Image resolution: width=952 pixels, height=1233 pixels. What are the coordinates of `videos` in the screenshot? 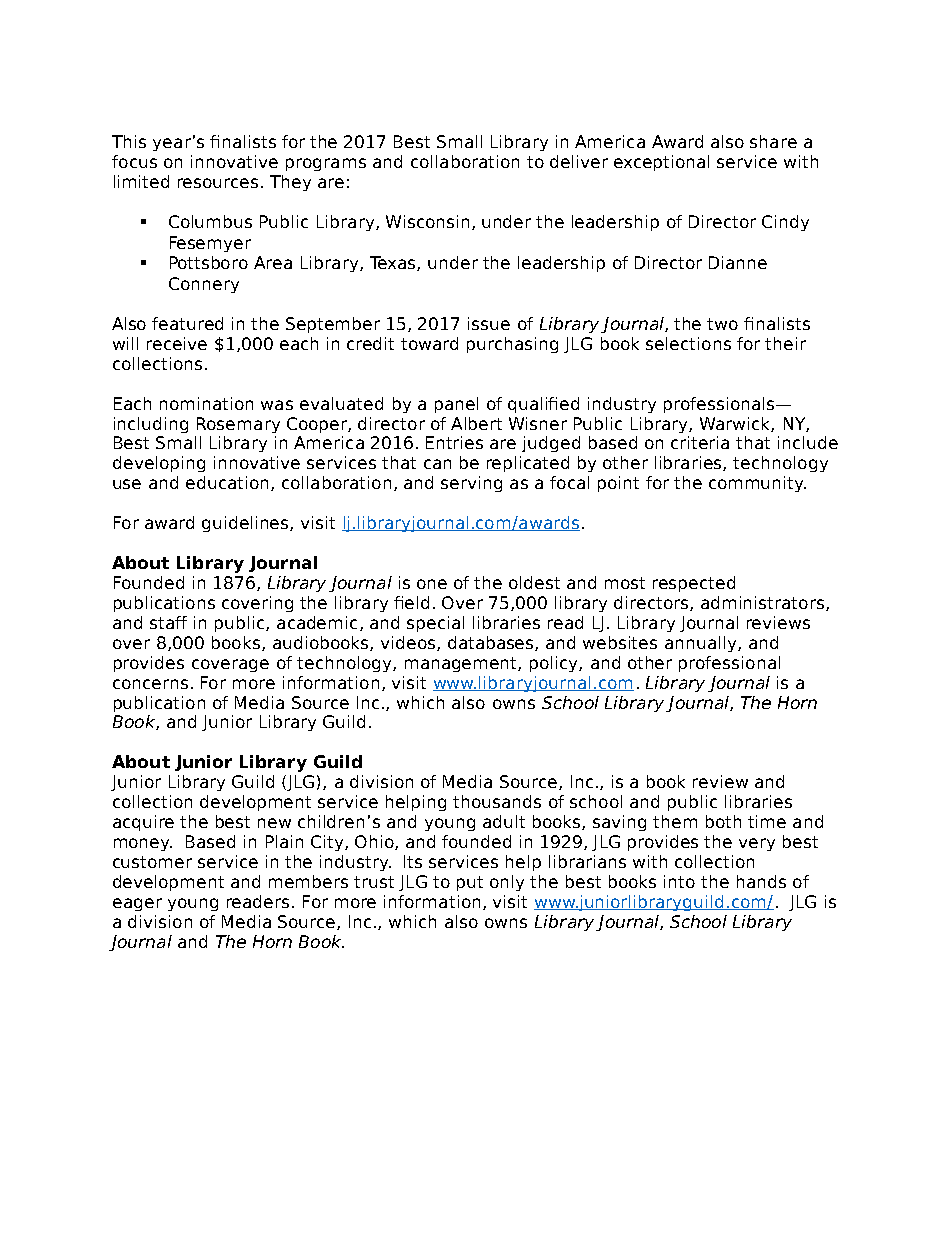 It's located at (409, 643).
